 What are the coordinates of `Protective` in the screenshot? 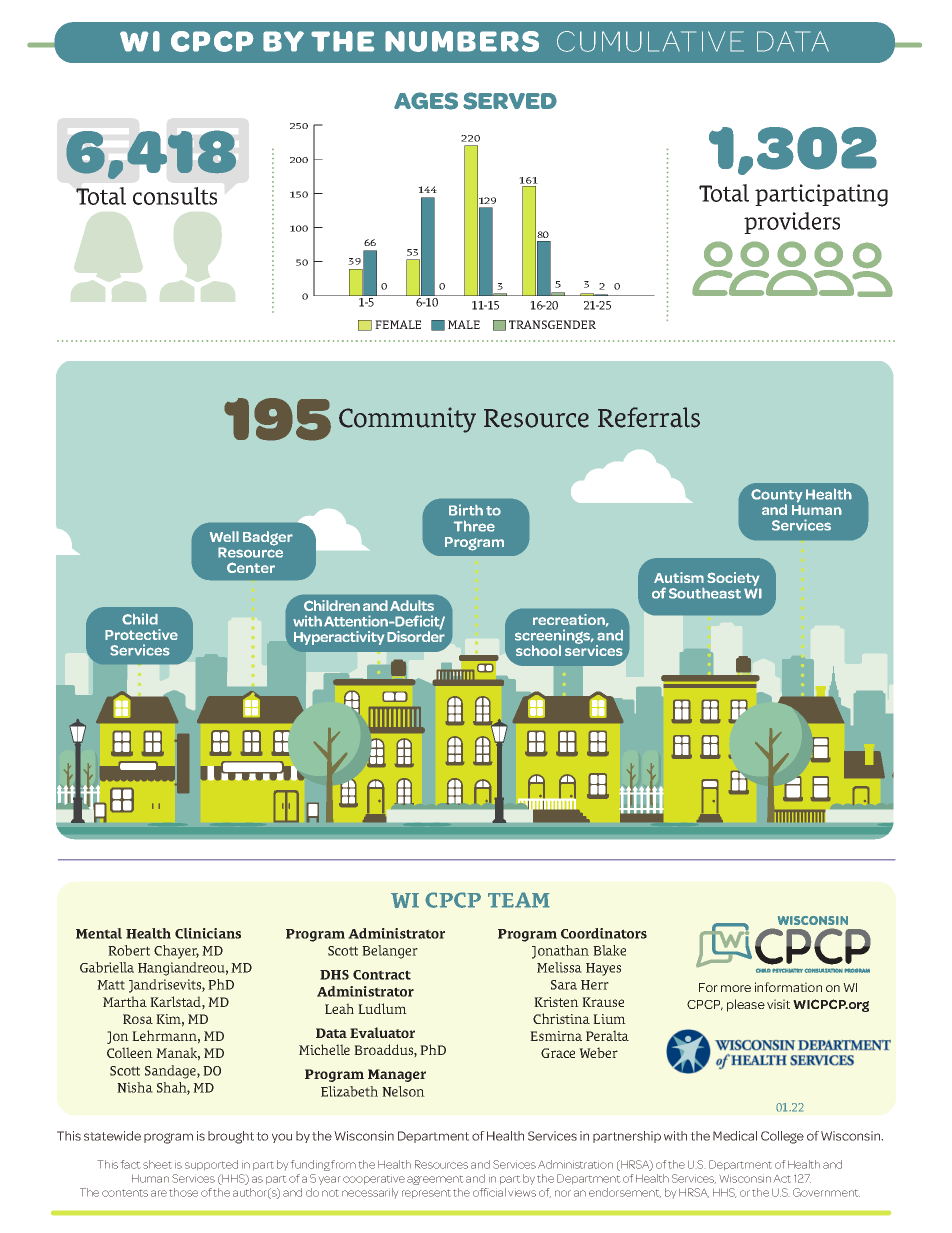 It's located at (141, 634).
